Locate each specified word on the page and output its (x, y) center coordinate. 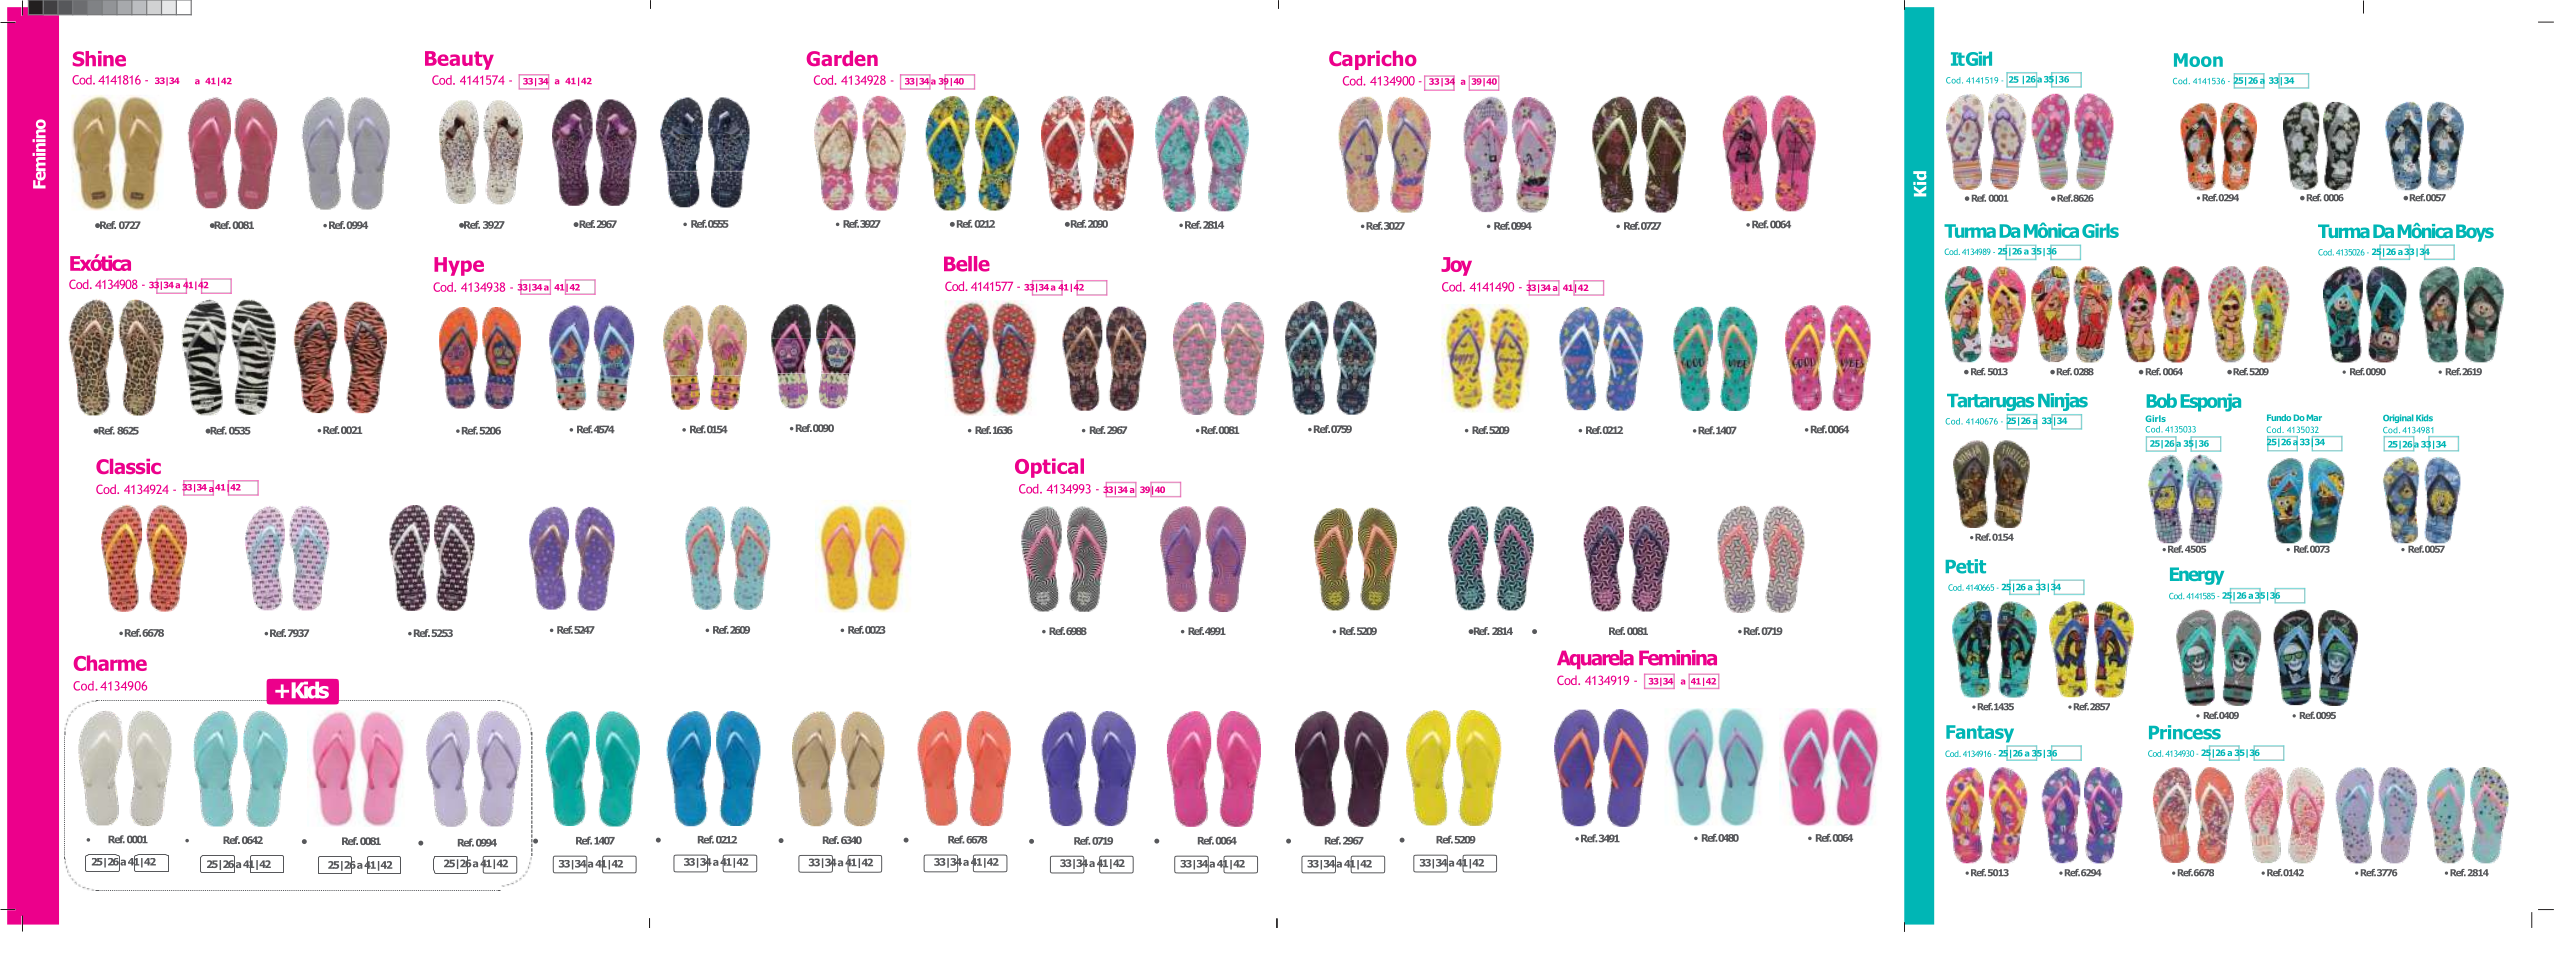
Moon (2198, 60)
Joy (1456, 266)
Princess (2185, 732)
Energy (2197, 576)
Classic (128, 466)
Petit (1965, 566)
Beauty (459, 60)
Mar (2314, 417)
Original (2398, 418)
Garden (842, 58)
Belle (967, 264)
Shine (99, 59)
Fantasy (1980, 734)
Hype (459, 266)
